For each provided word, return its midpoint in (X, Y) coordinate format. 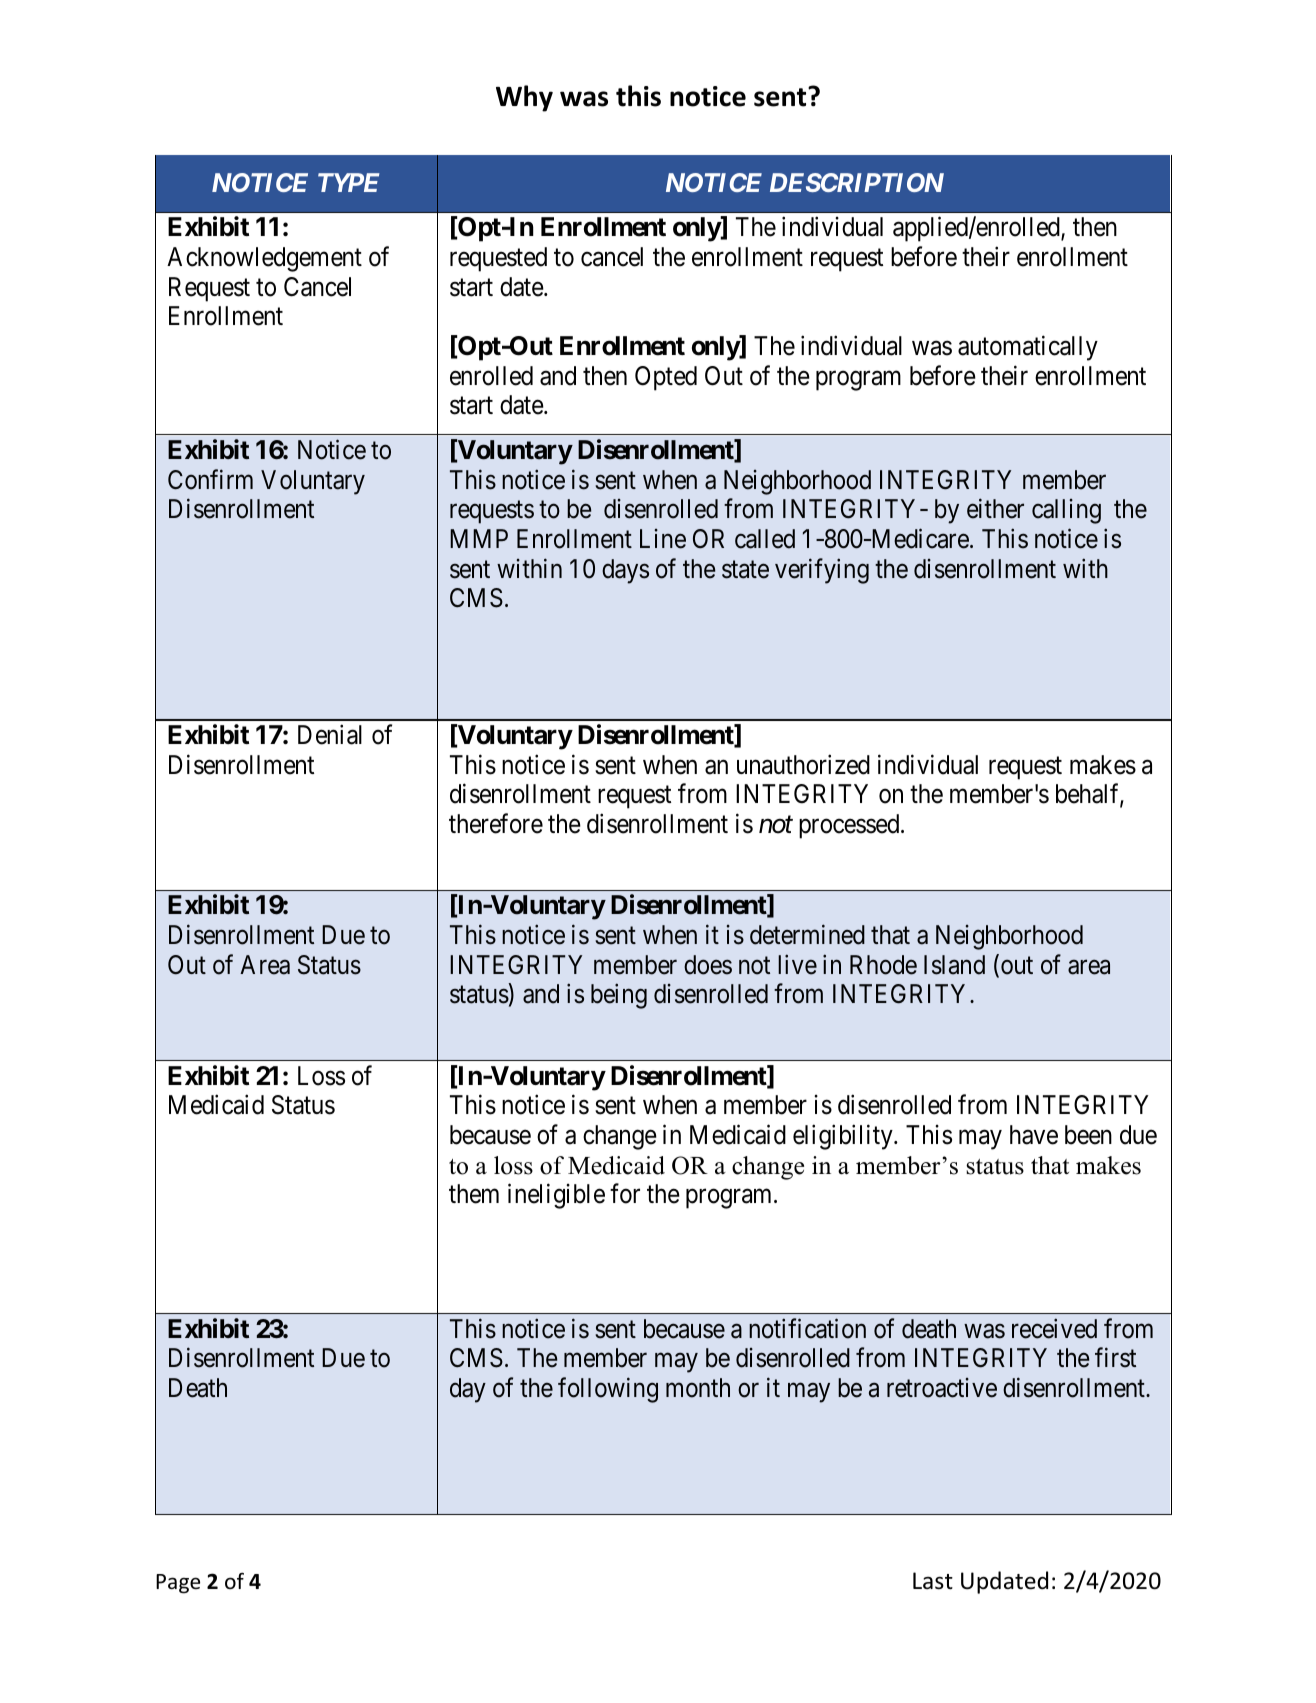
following (608, 1390)
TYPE (348, 182)
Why (524, 98)
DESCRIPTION (857, 182)
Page (178, 1584)
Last (933, 1581)
